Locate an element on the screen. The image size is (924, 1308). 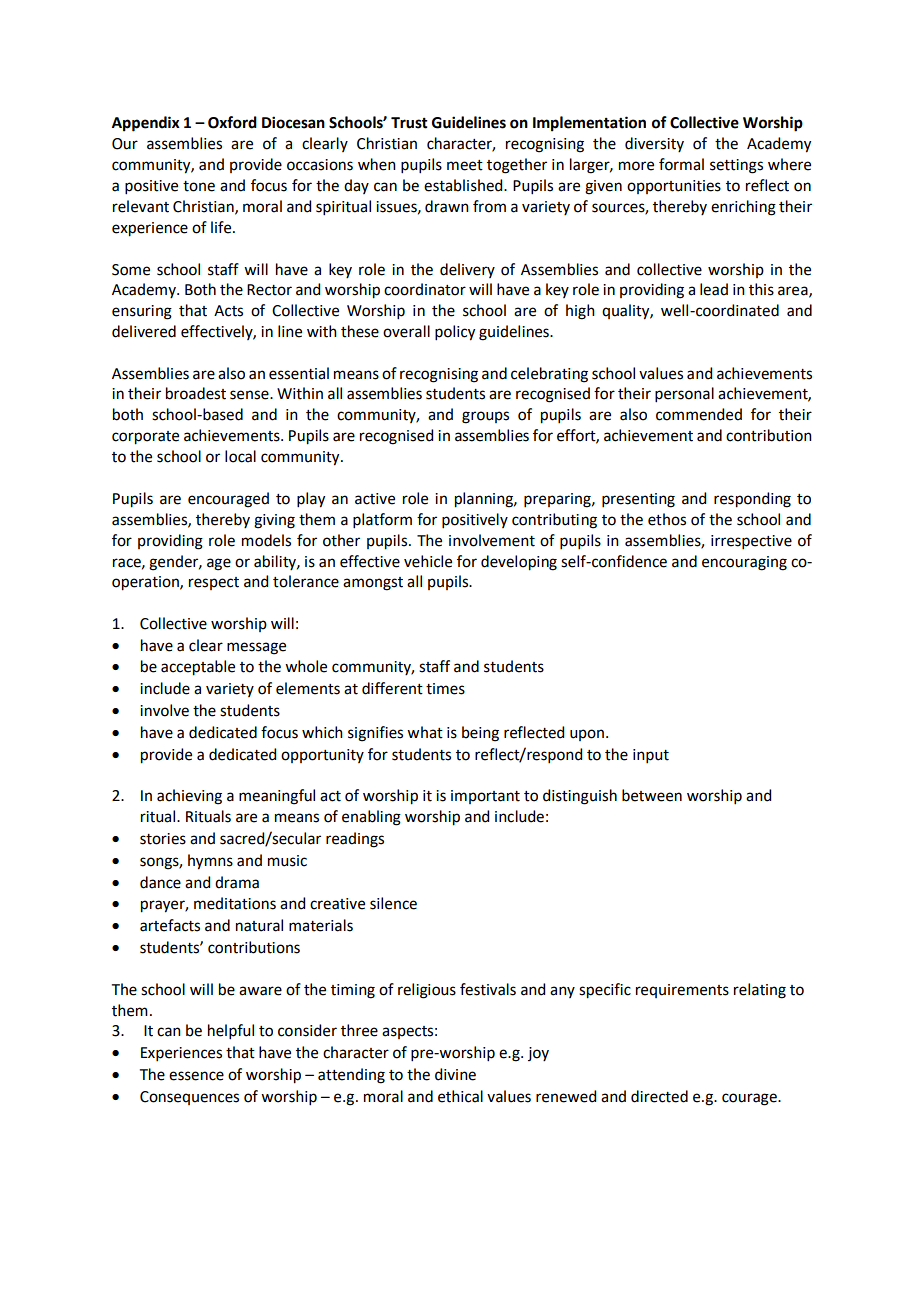
local is located at coordinates (240, 456).
